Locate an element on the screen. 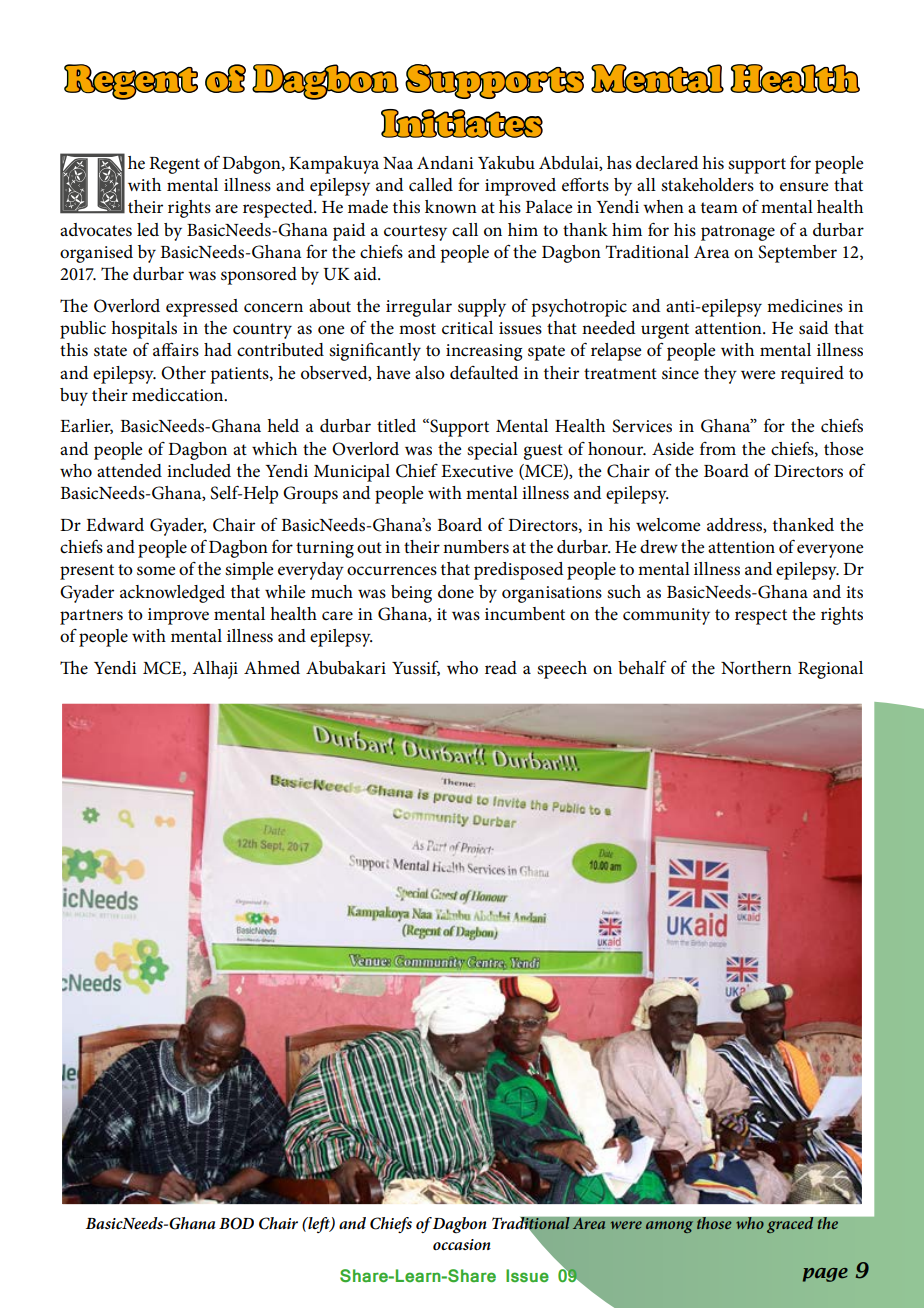 The height and width of the screenshot is (1308, 924). Northern is located at coordinates (756, 667).
